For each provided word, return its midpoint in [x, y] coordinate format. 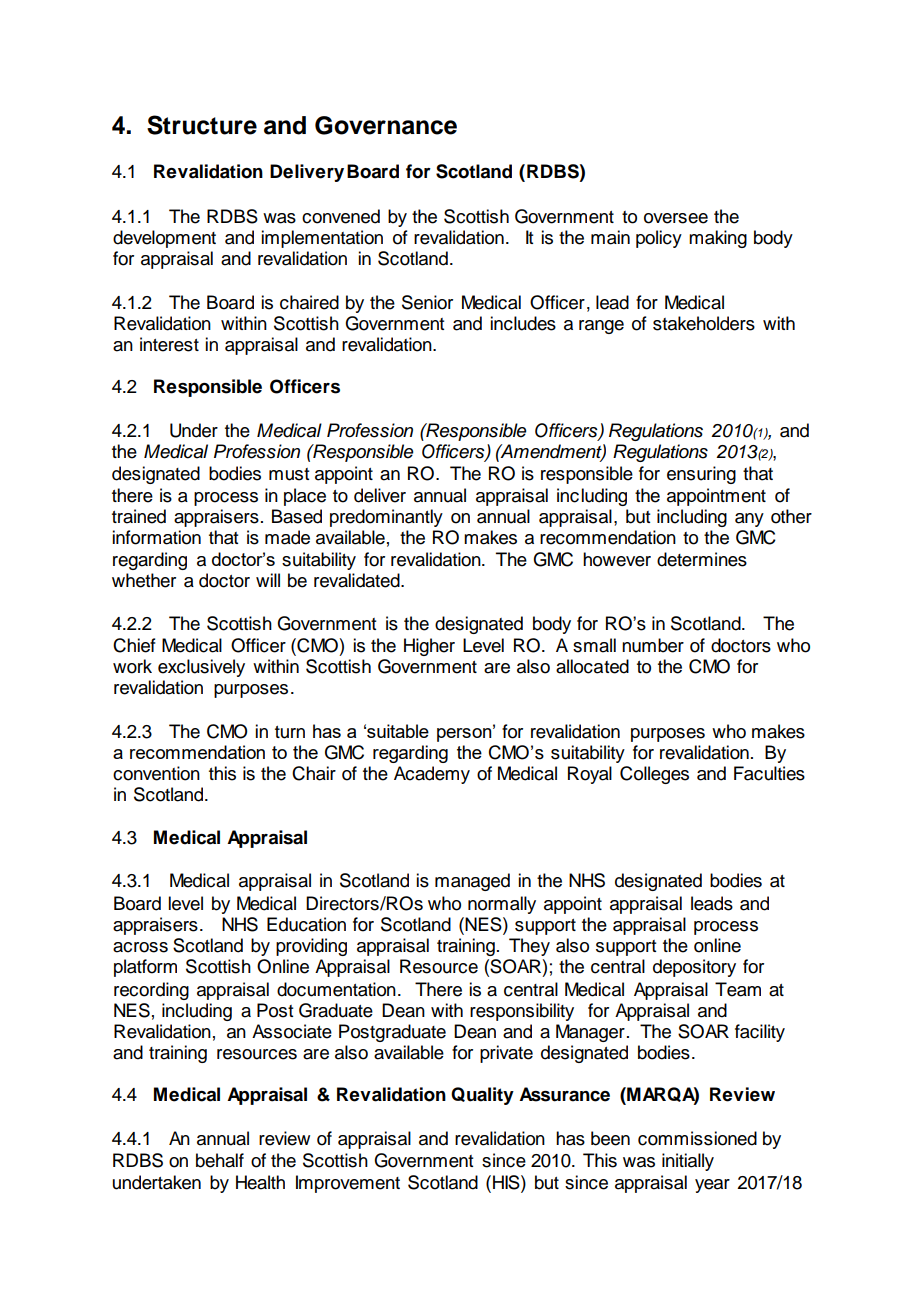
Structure [202, 125]
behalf [220, 1160]
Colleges [654, 775]
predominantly [386, 518]
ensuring [701, 475]
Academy [432, 775]
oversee [676, 218]
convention [156, 773]
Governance [386, 125]
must [289, 474]
